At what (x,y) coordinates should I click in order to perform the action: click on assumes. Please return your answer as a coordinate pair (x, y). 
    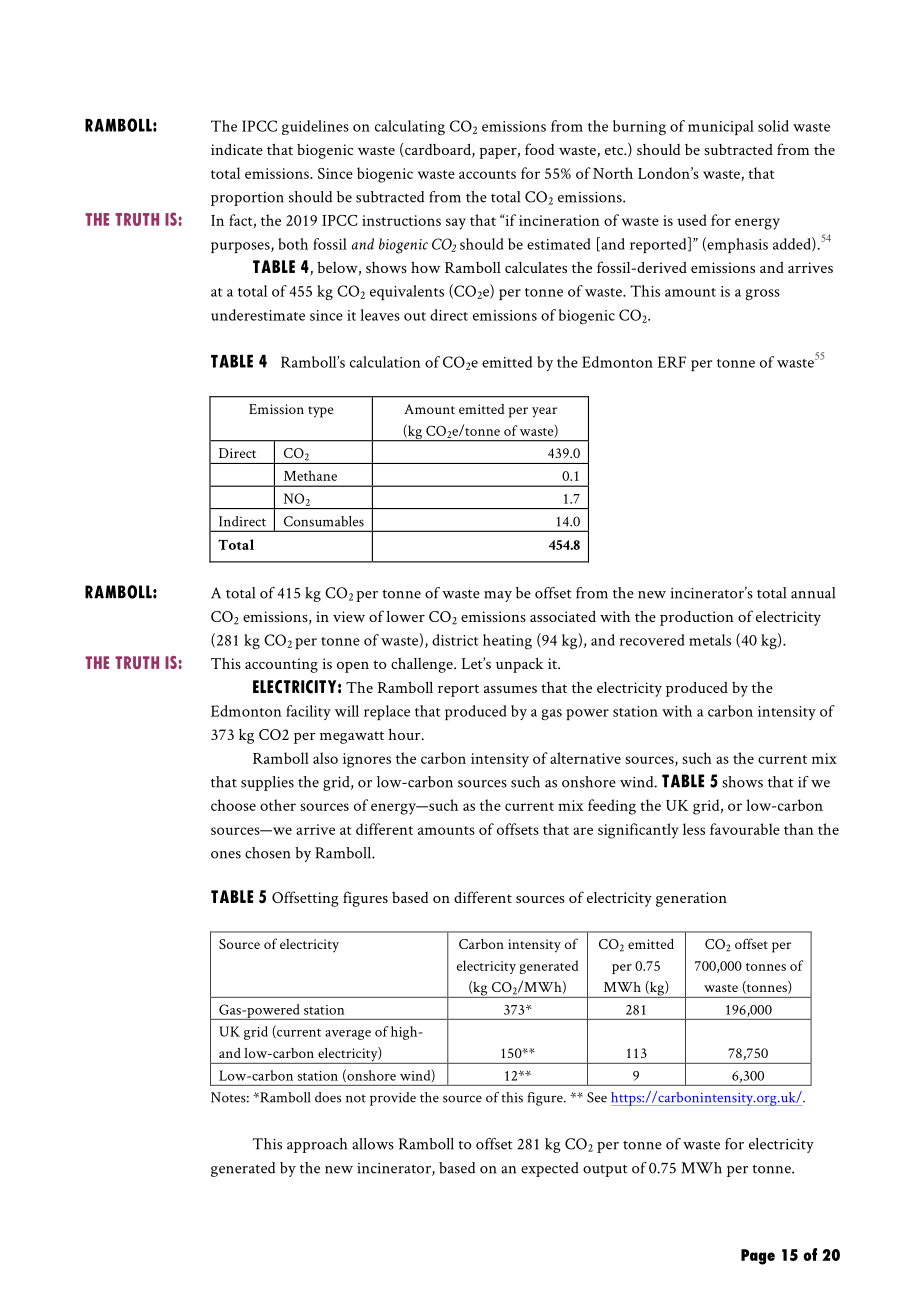
    Looking at the image, I should click on (510, 689).
